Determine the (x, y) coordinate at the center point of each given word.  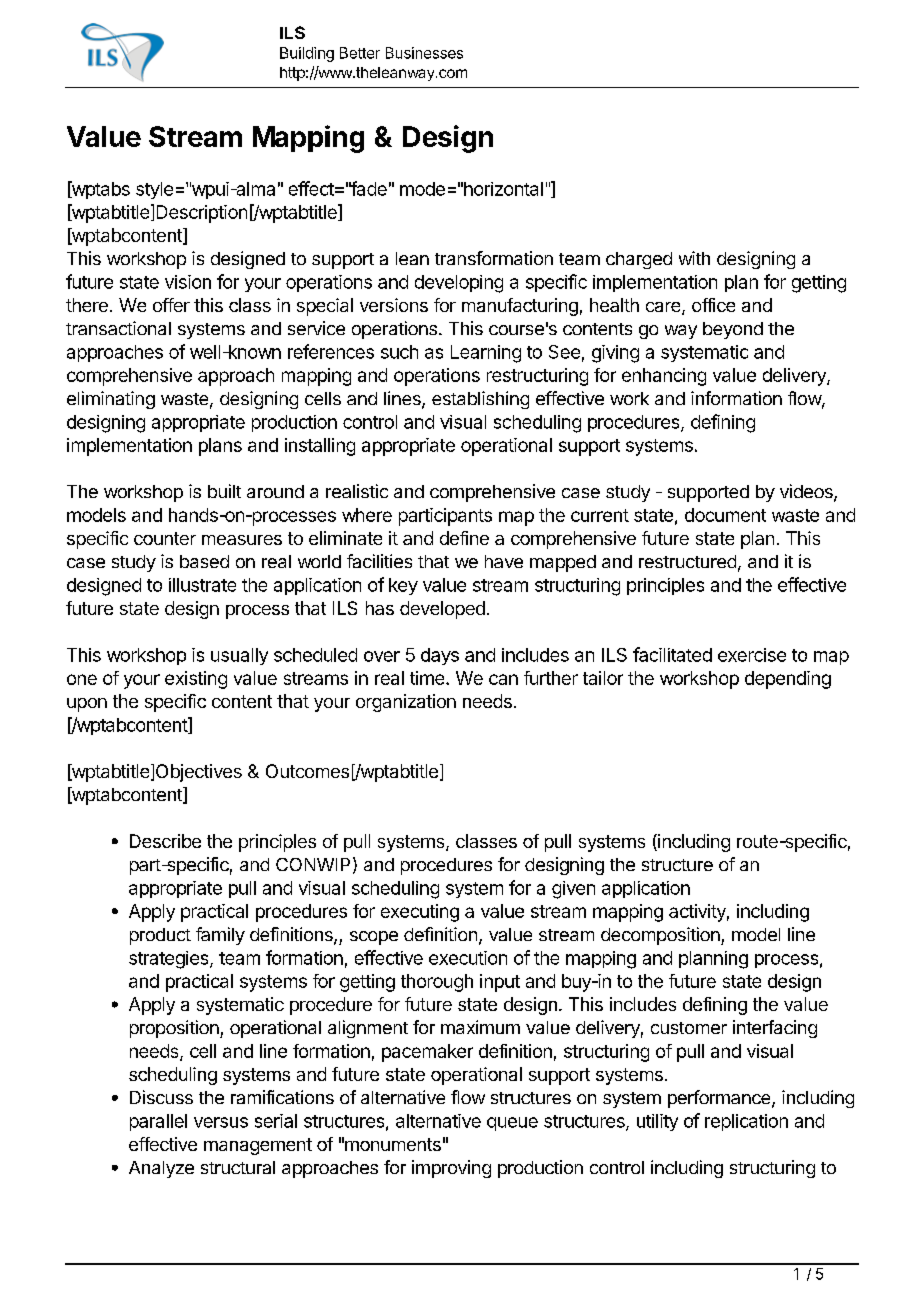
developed (442, 610)
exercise (752, 655)
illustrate (202, 585)
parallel (158, 1122)
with (694, 258)
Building (307, 54)
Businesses (424, 53)
